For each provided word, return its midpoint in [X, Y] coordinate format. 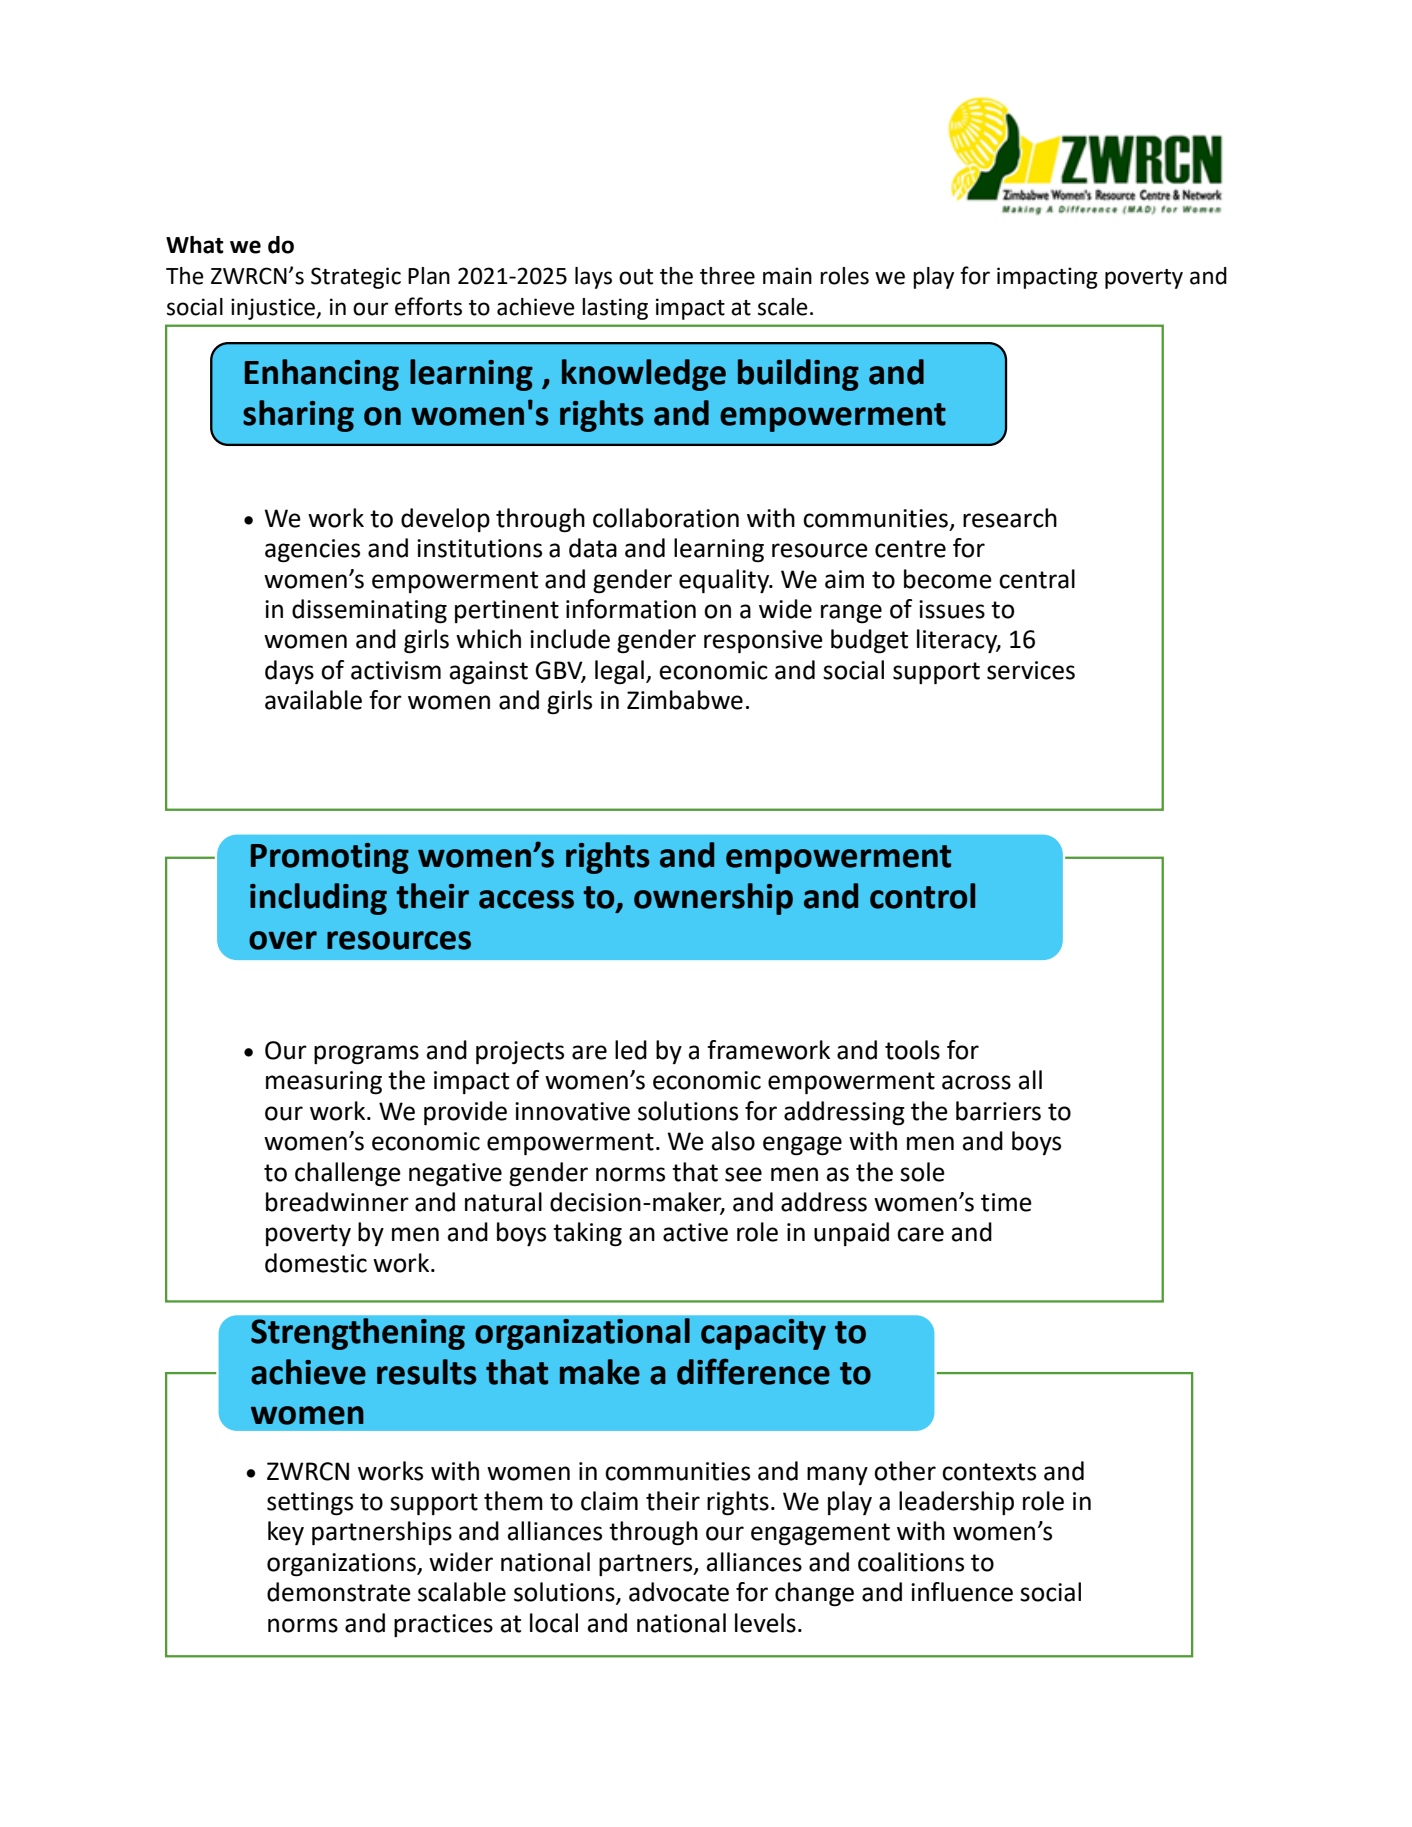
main [787, 276]
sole [922, 1172]
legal [619, 672]
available [313, 700]
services [1031, 670]
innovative [572, 1111]
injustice [274, 309]
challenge [348, 1174]
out [636, 277]
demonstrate [339, 1592]
